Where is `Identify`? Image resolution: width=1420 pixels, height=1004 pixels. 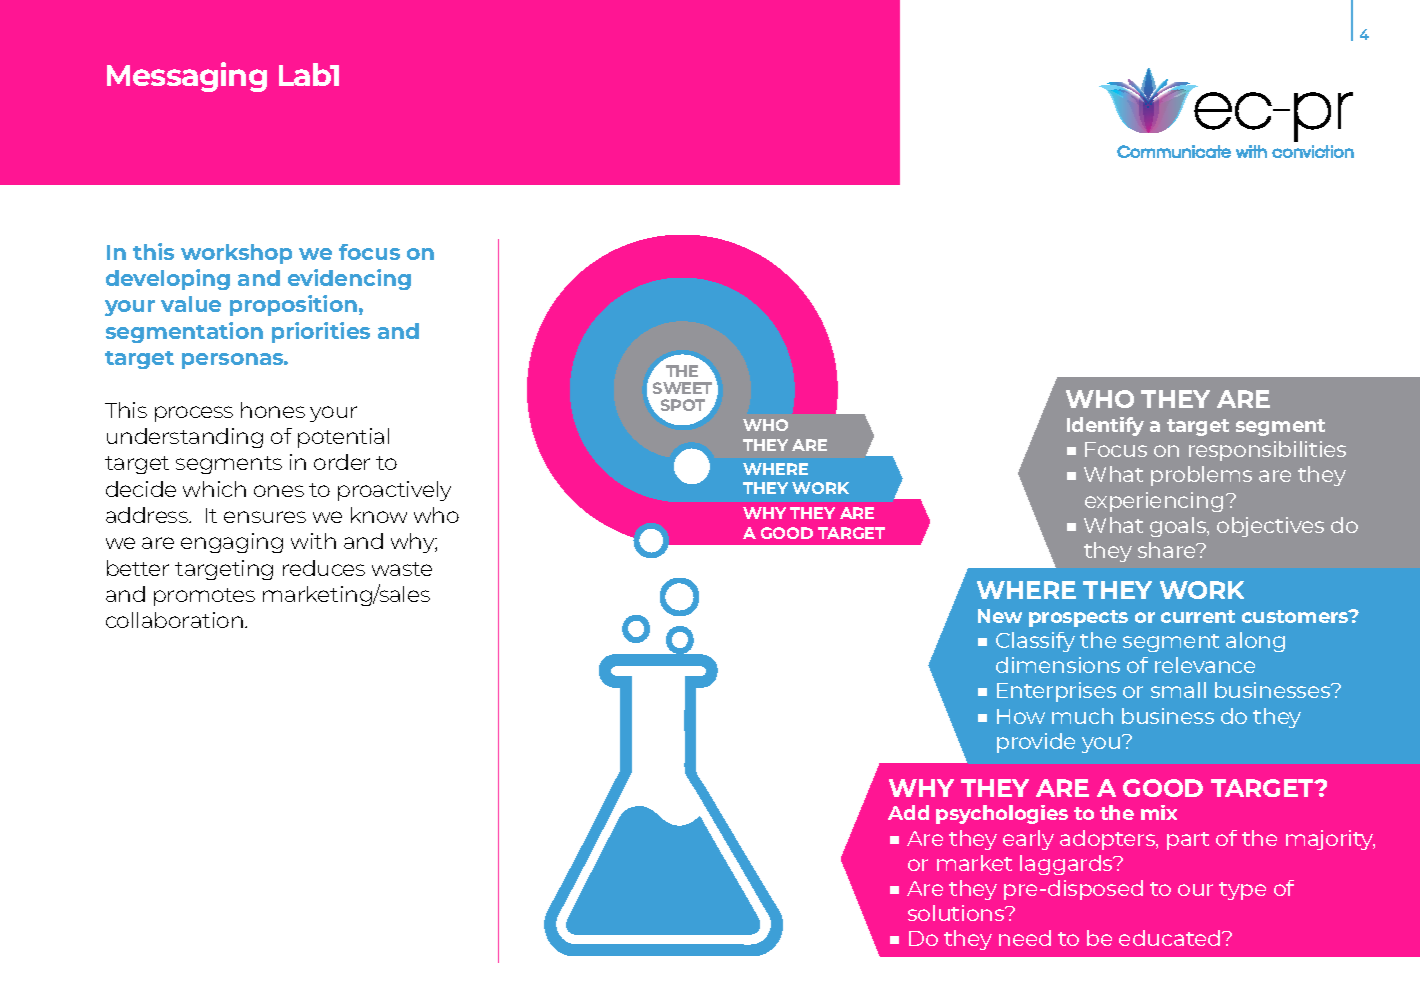
Identify is located at coordinates (1105, 426).
